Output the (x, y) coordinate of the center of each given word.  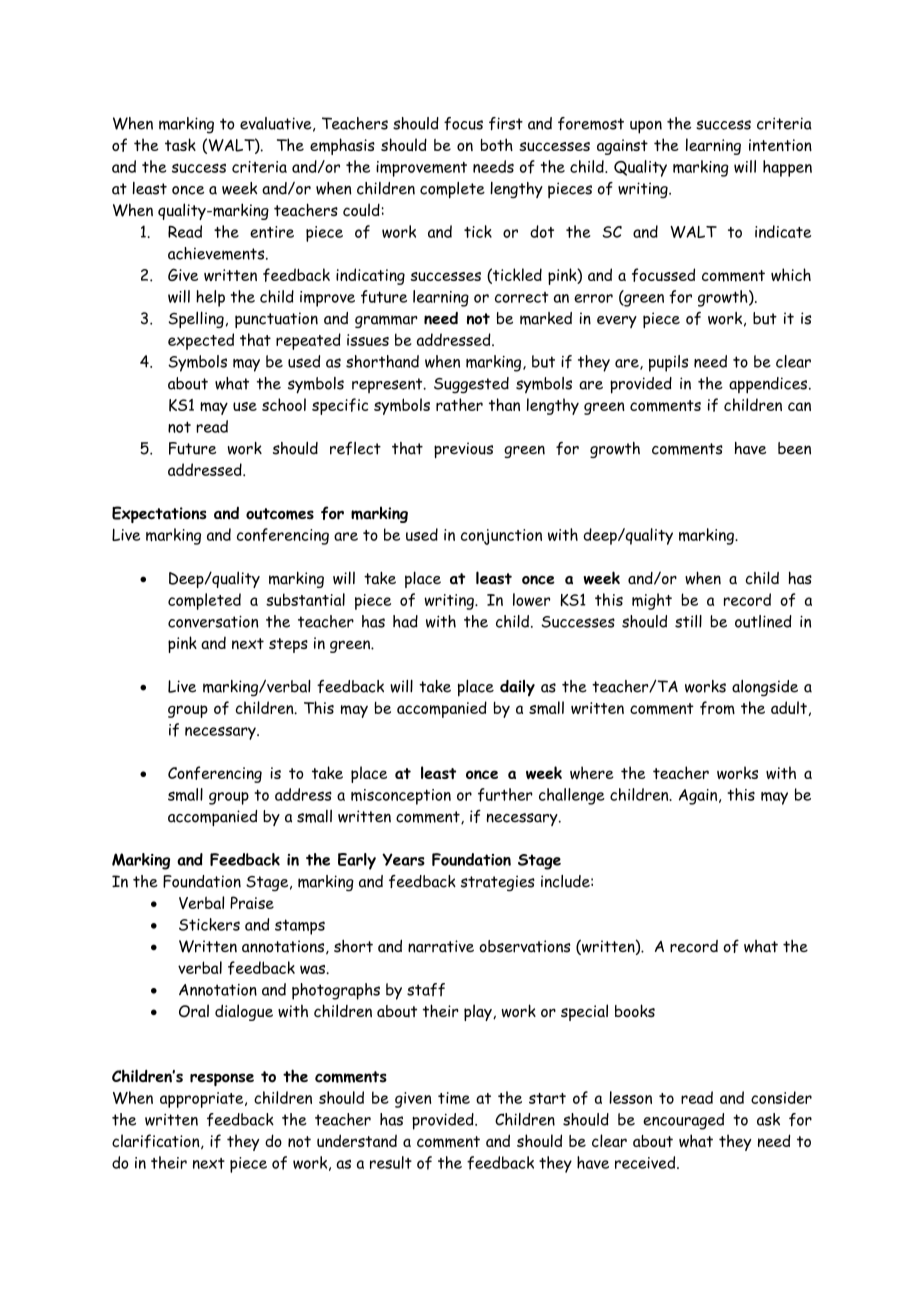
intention (780, 145)
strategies (498, 883)
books (635, 1010)
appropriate (203, 1100)
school (284, 404)
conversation (213, 621)
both (497, 144)
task (180, 144)
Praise (252, 902)
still (688, 621)
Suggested (471, 385)
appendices (768, 385)
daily (517, 688)
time (454, 1098)
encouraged (683, 1121)
